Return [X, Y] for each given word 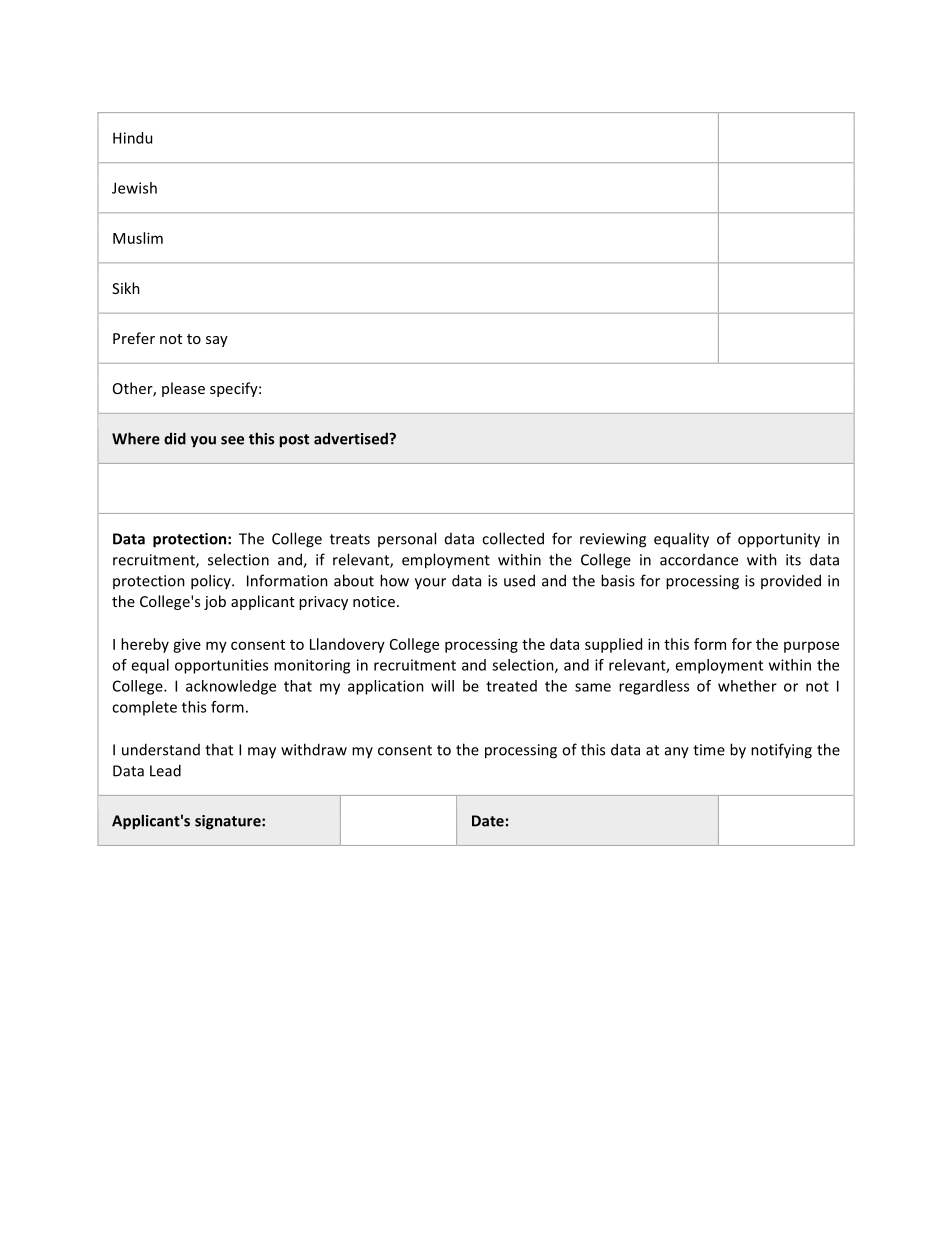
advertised [352, 438]
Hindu [132, 138]
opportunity [779, 540]
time [709, 750]
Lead [165, 770]
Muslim [138, 238]
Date [488, 821]
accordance [699, 560]
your [430, 584]
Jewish [134, 188]
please [183, 389]
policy [212, 582]
